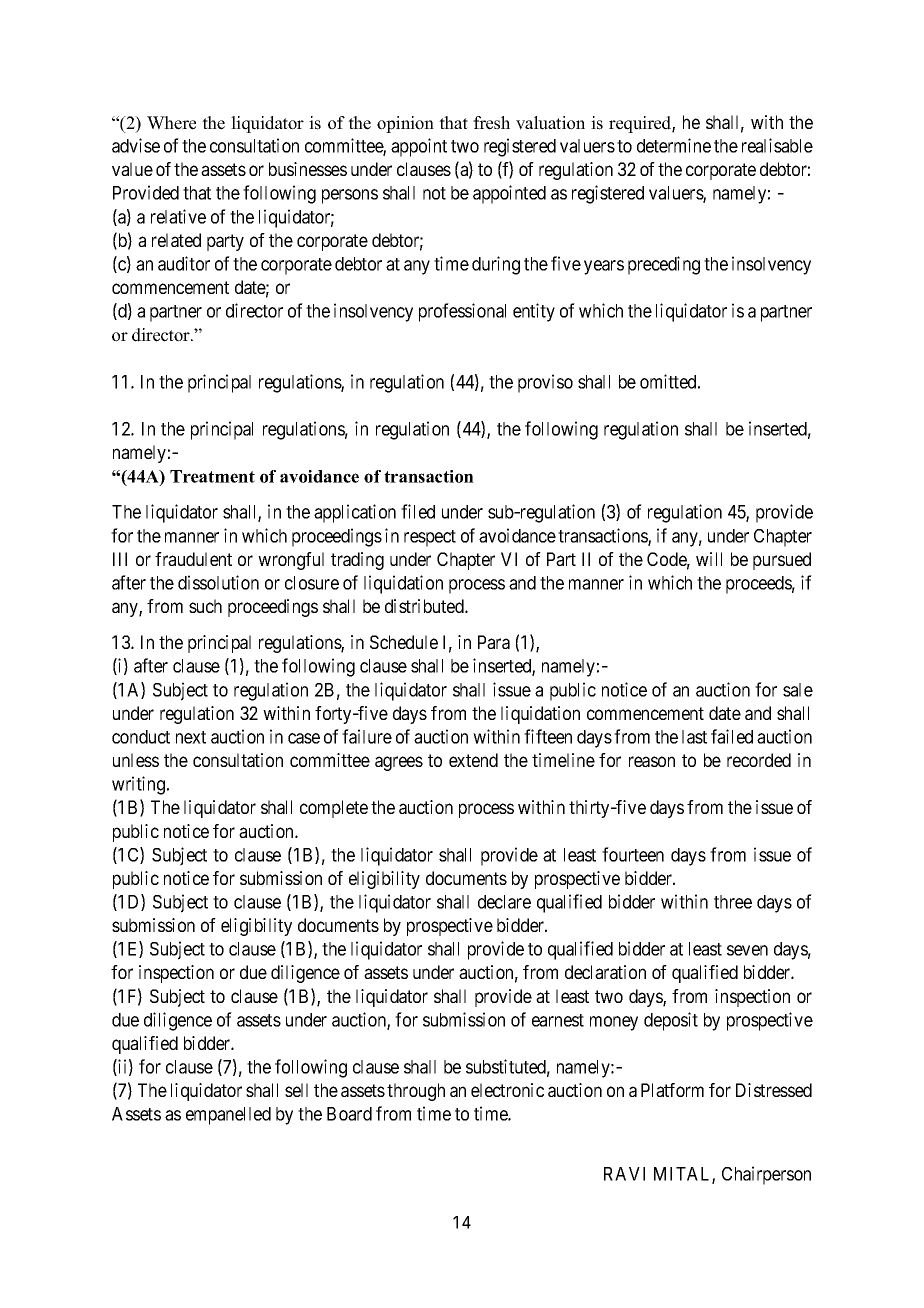 This screenshot has height=1308, width=924. I want to click on through, so click(416, 1092).
